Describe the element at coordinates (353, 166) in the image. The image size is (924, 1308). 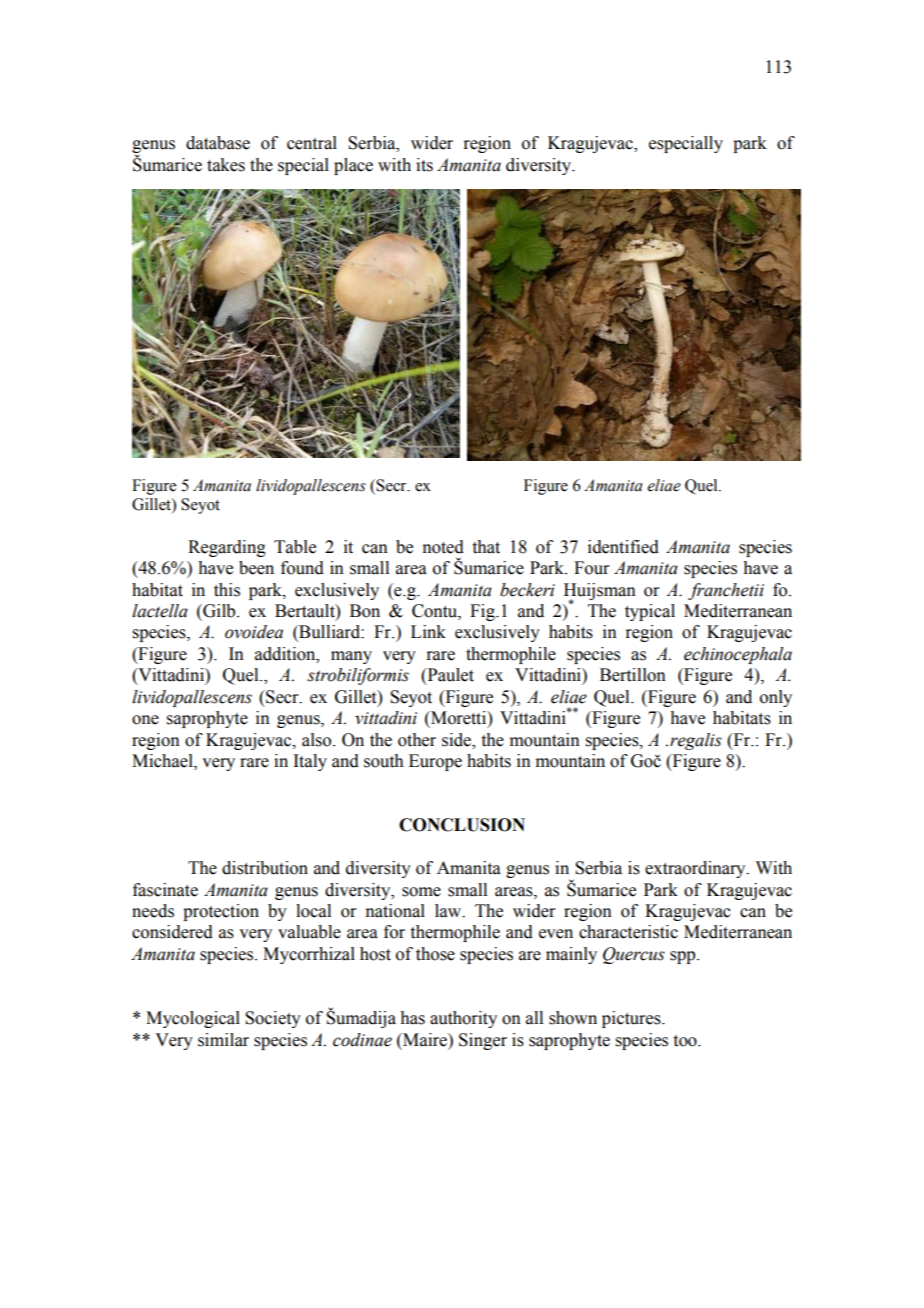
I see `place` at that location.
